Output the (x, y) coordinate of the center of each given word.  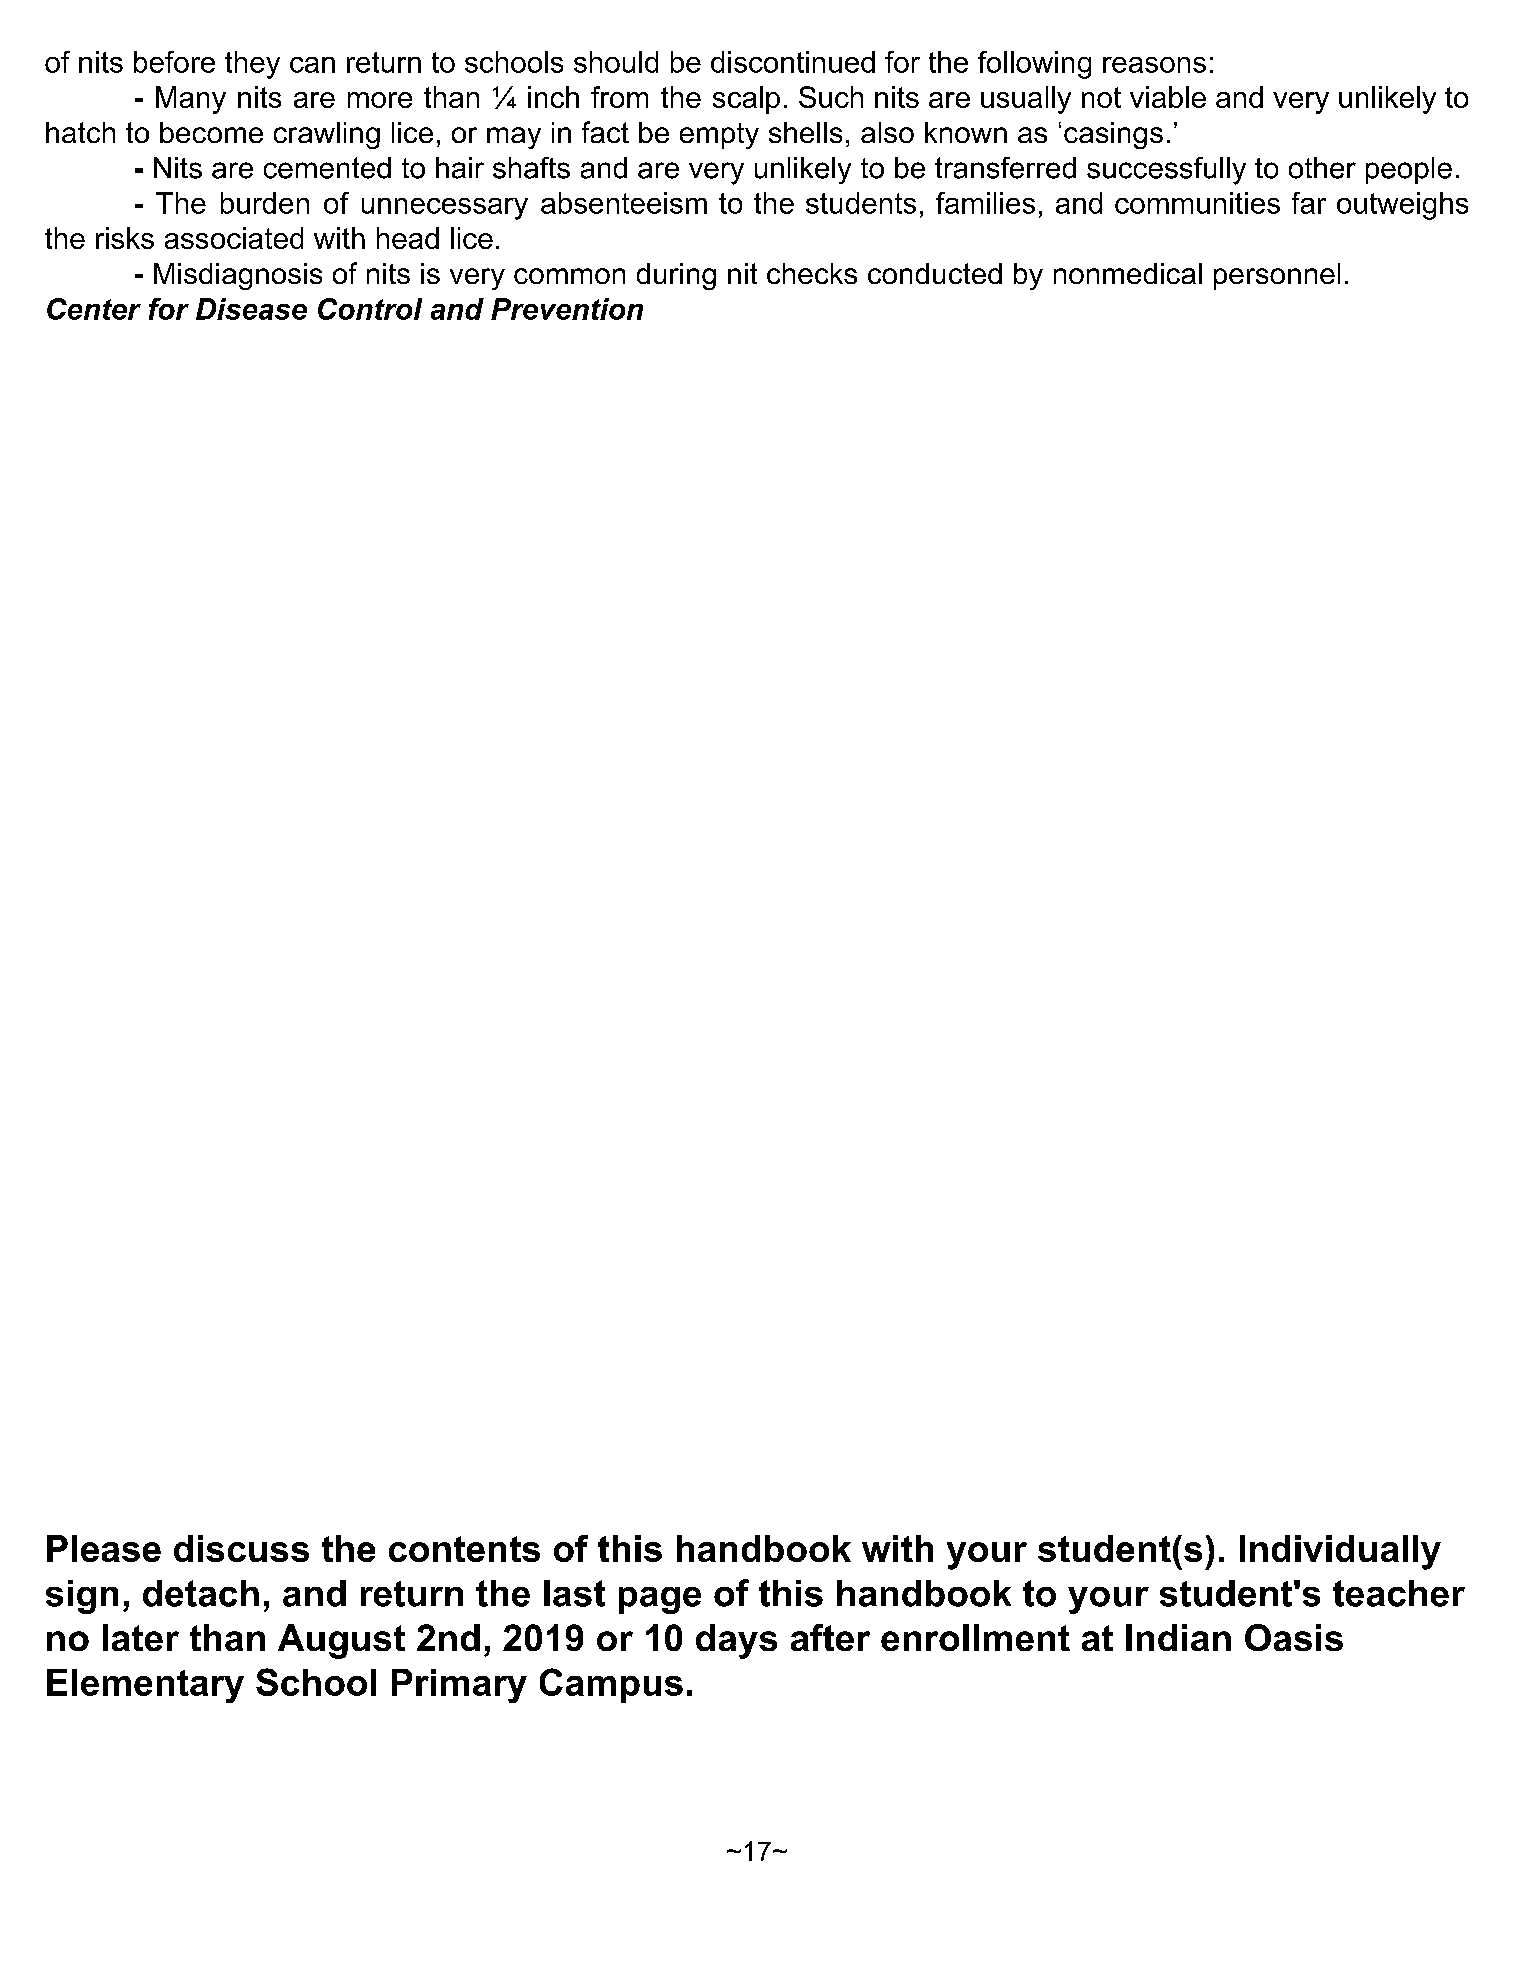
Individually (1340, 1552)
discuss (241, 1548)
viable (1168, 97)
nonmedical (1128, 273)
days (736, 1641)
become (211, 132)
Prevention (567, 309)
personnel (1277, 276)
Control (370, 309)
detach (201, 1593)
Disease (251, 309)
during (676, 276)
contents (464, 1549)
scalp (746, 100)
